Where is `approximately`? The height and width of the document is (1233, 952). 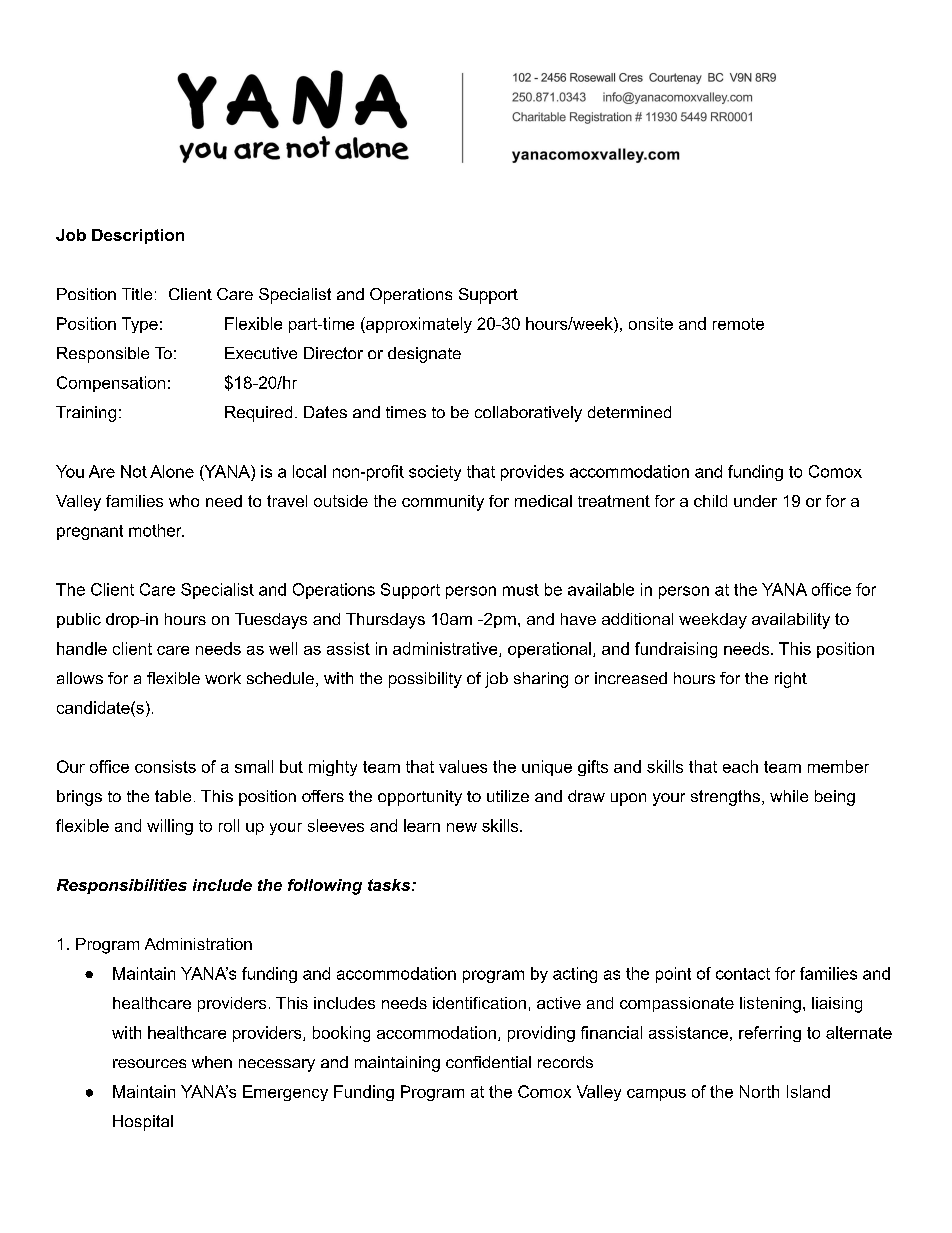 approximately is located at coordinates (418, 325).
